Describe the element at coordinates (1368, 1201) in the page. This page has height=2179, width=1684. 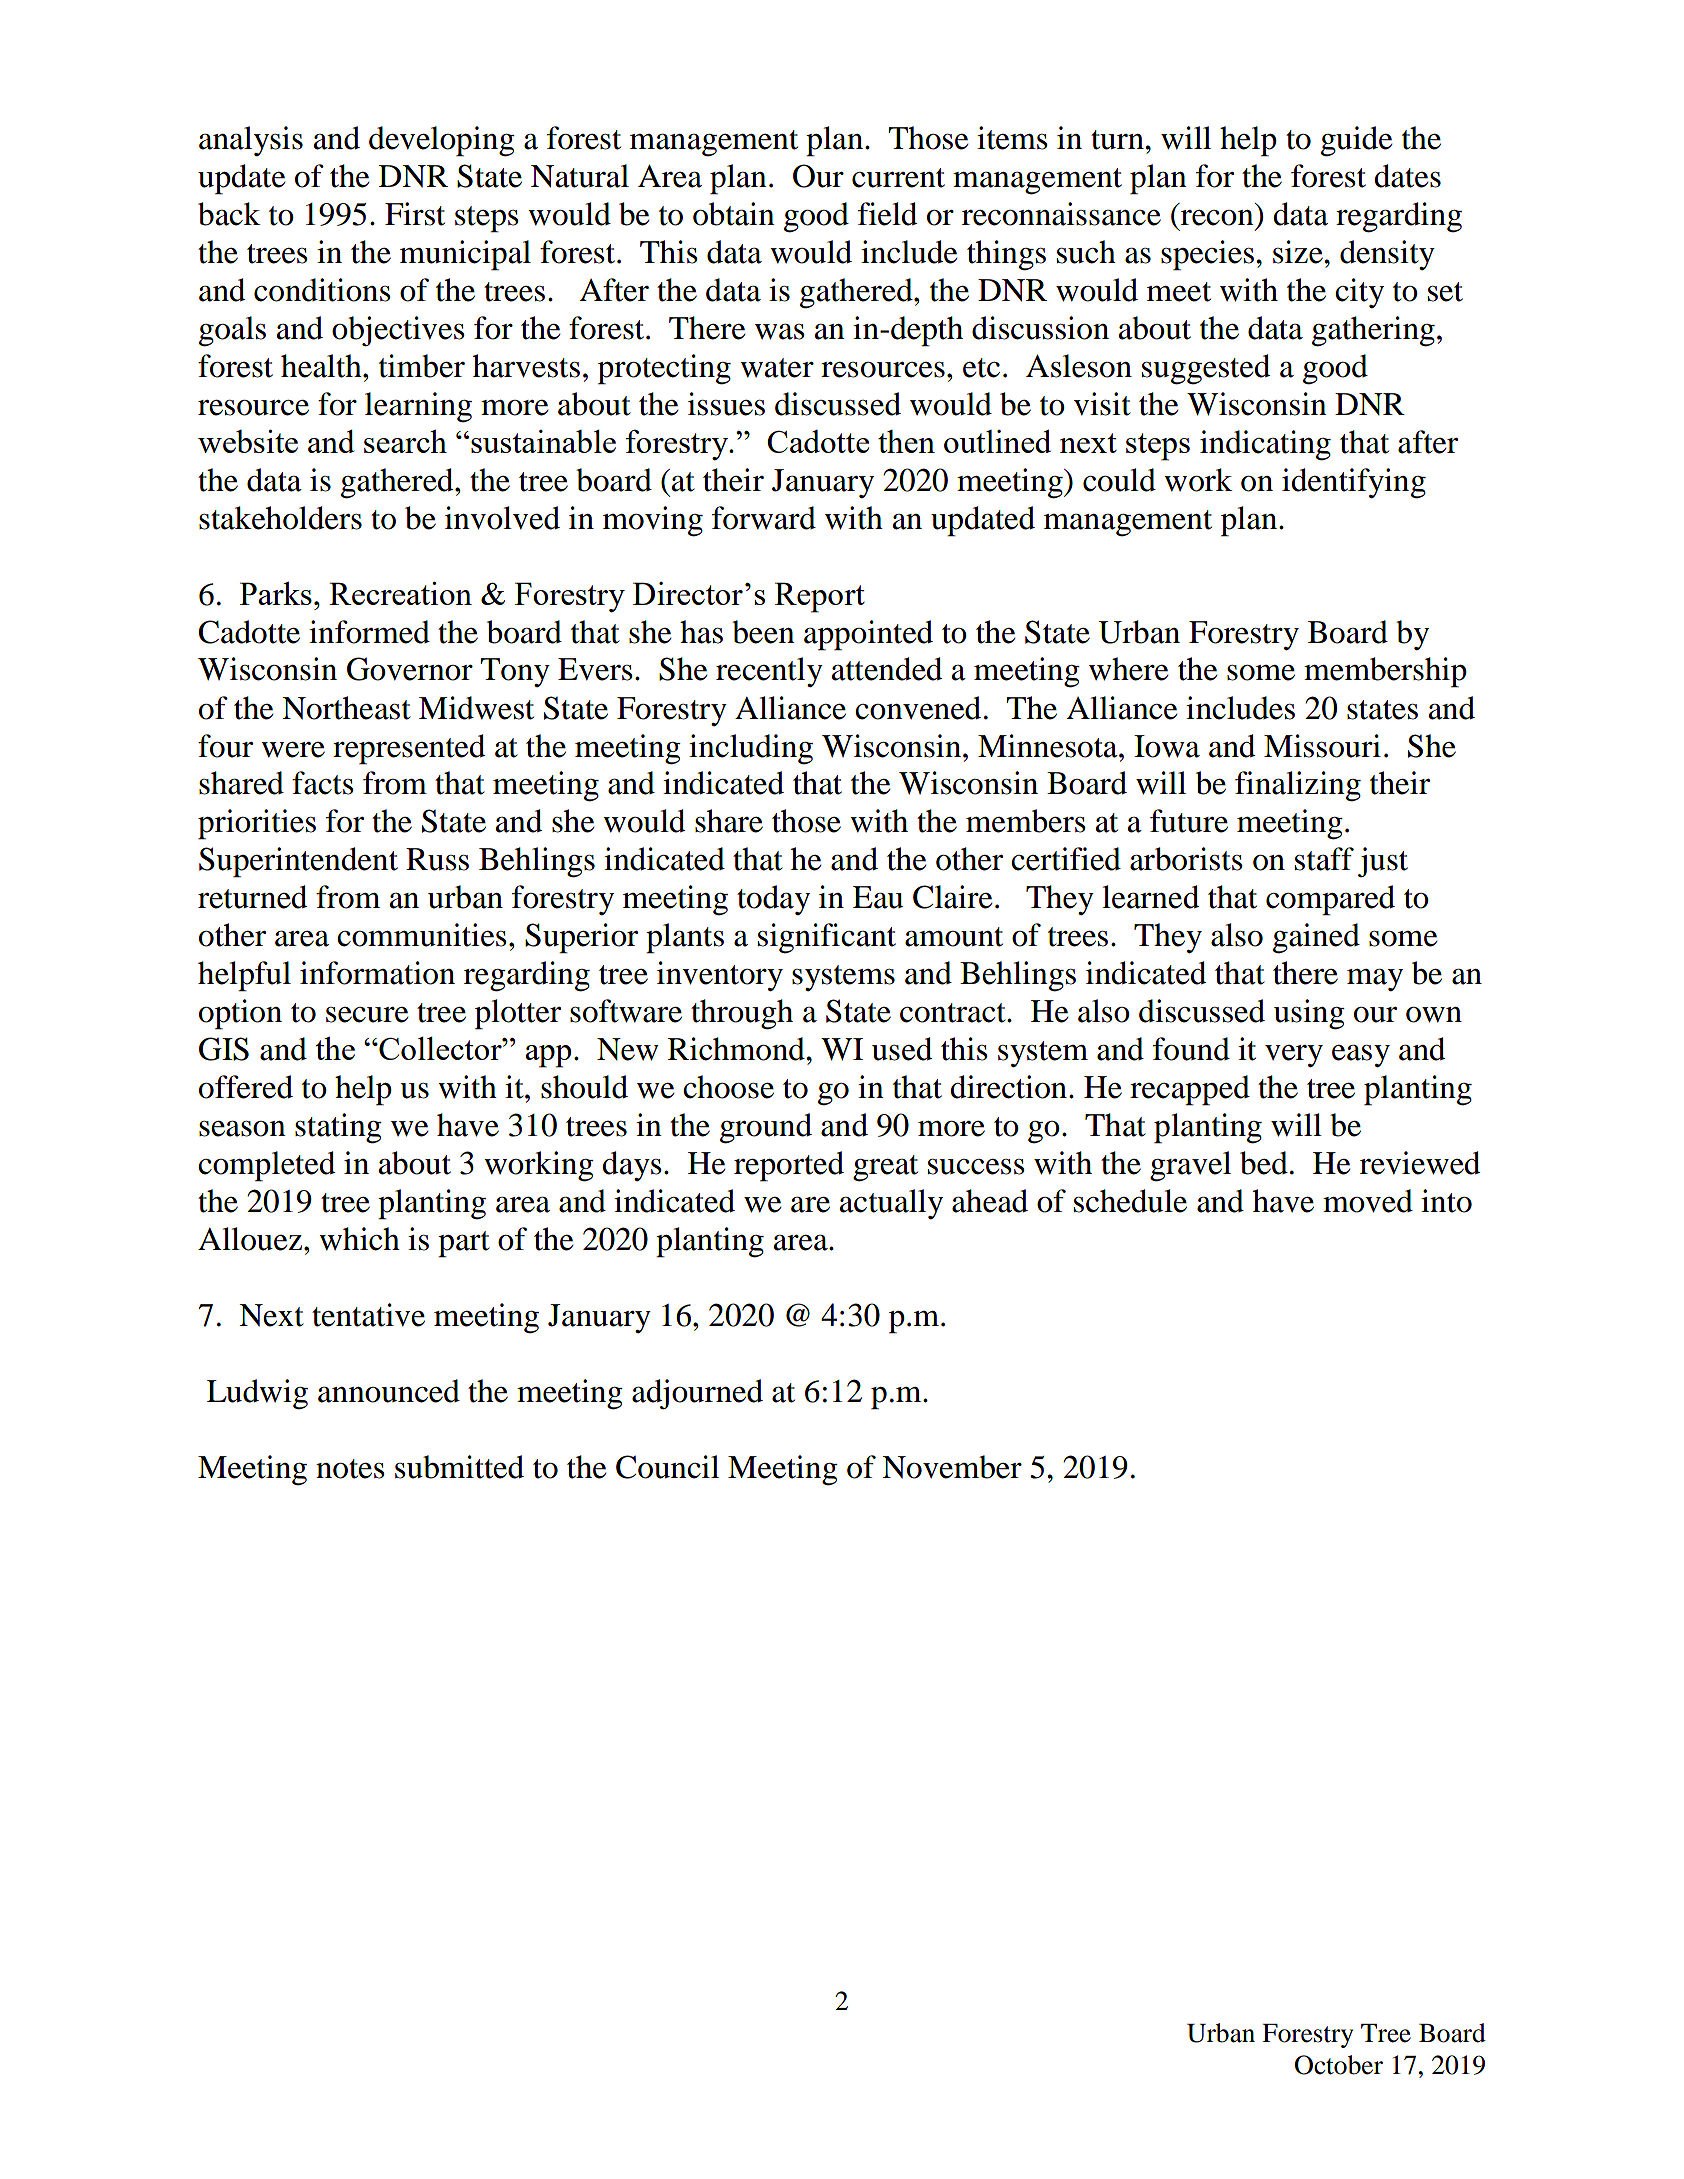
I see `moved` at that location.
